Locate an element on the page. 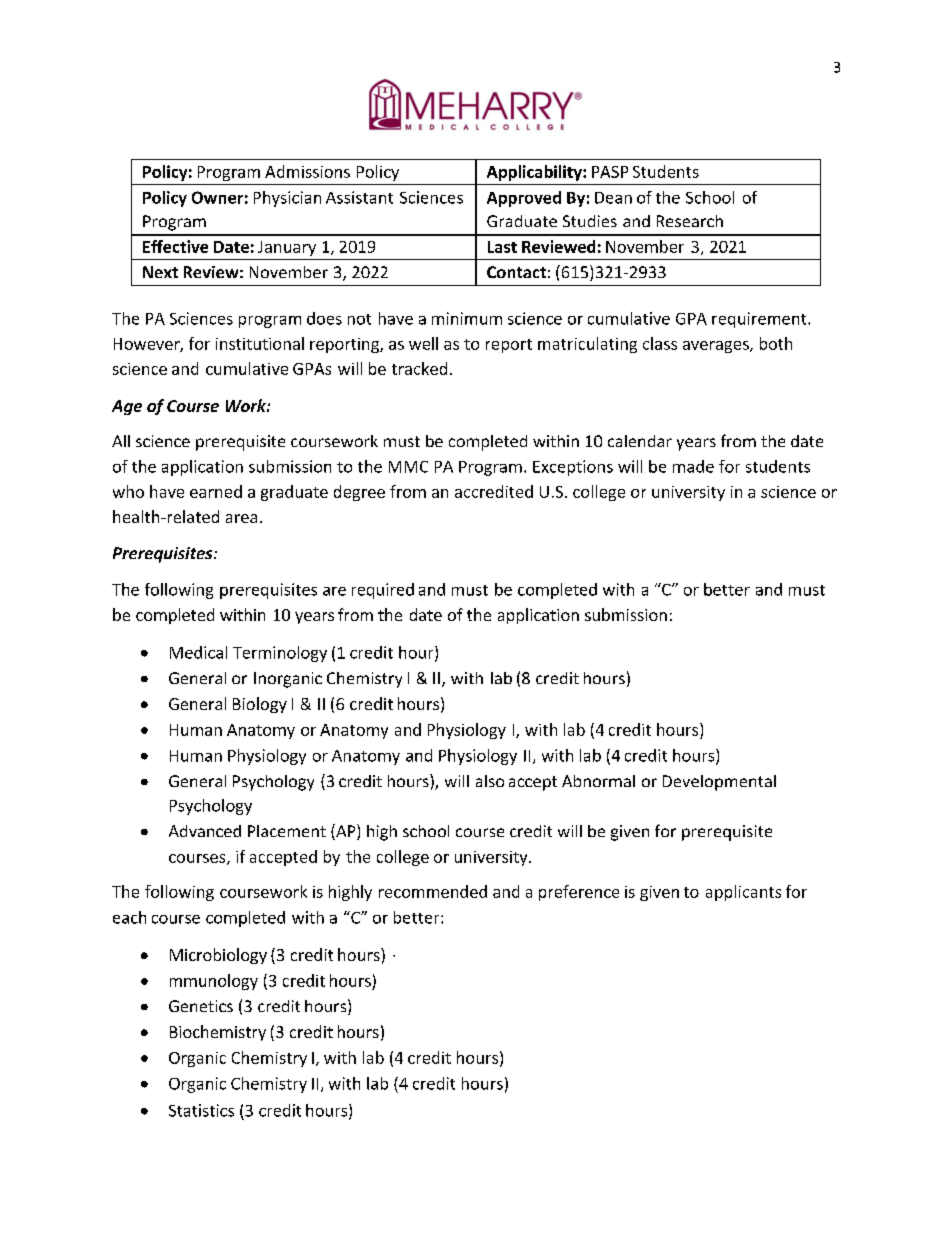 The width and height of the document is (952, 1233). Statistics is located at coordinates (201, 1110).
